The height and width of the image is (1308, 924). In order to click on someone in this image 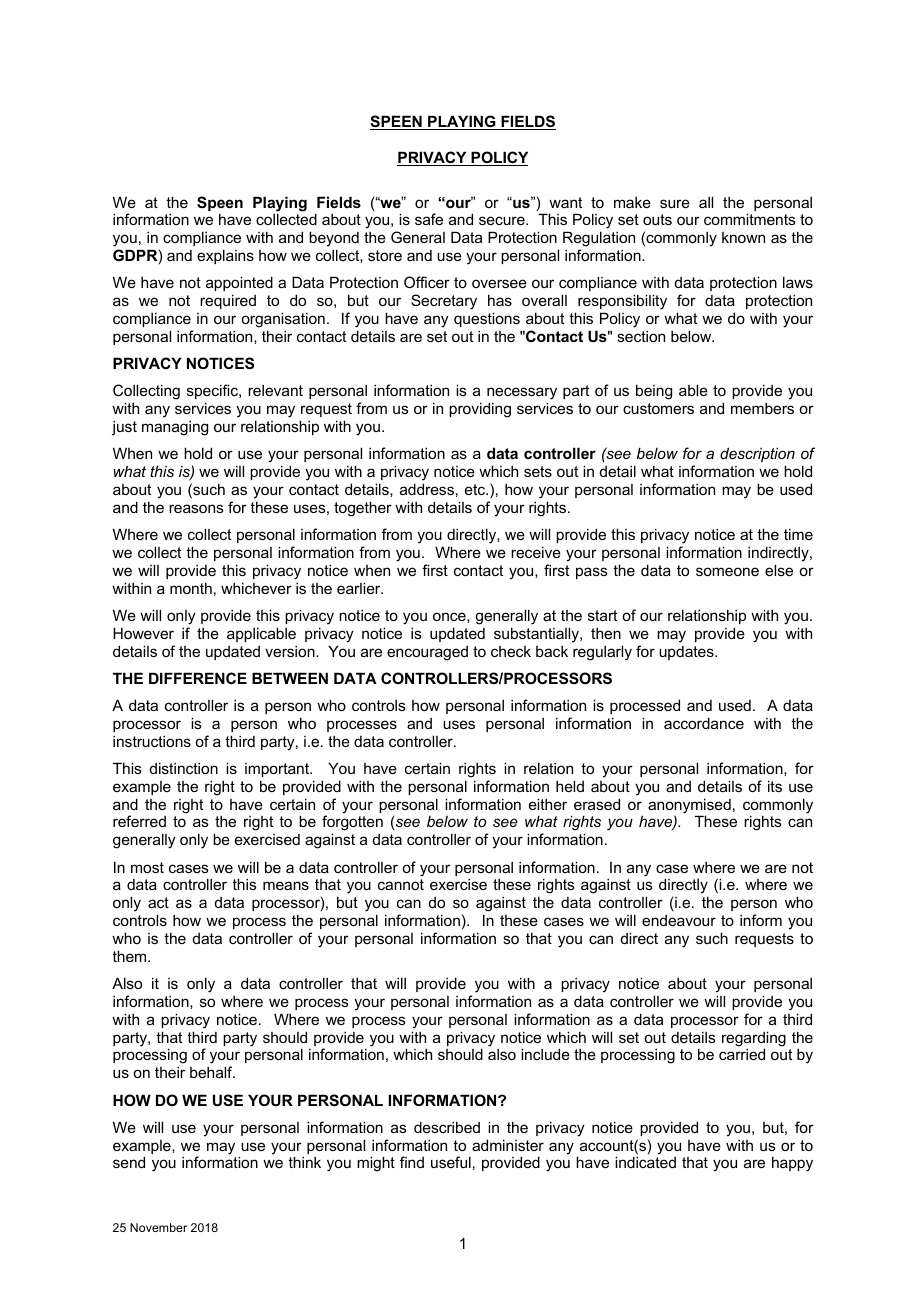, I will do `click(727, 571)`.
